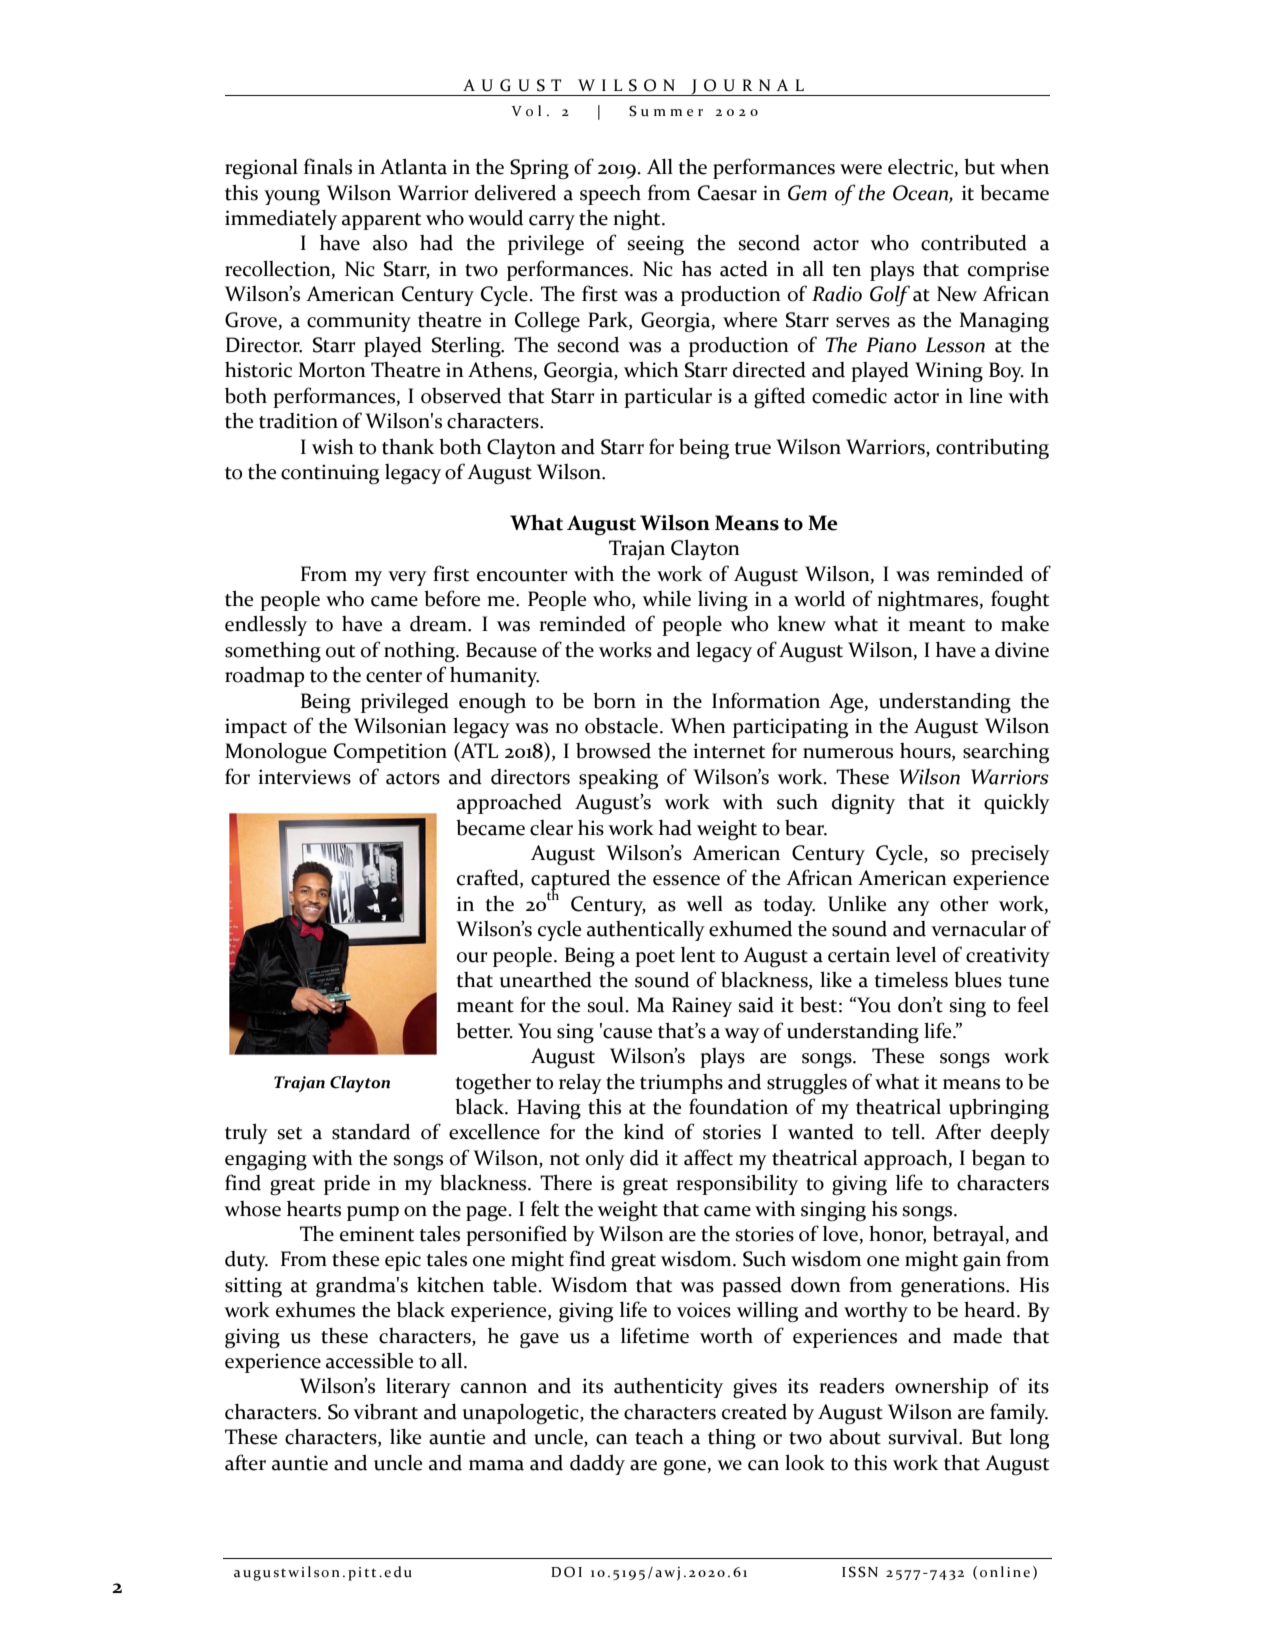  Describe the element at coordinates (861, 169) in the screenshot. I see `were` at that location.
